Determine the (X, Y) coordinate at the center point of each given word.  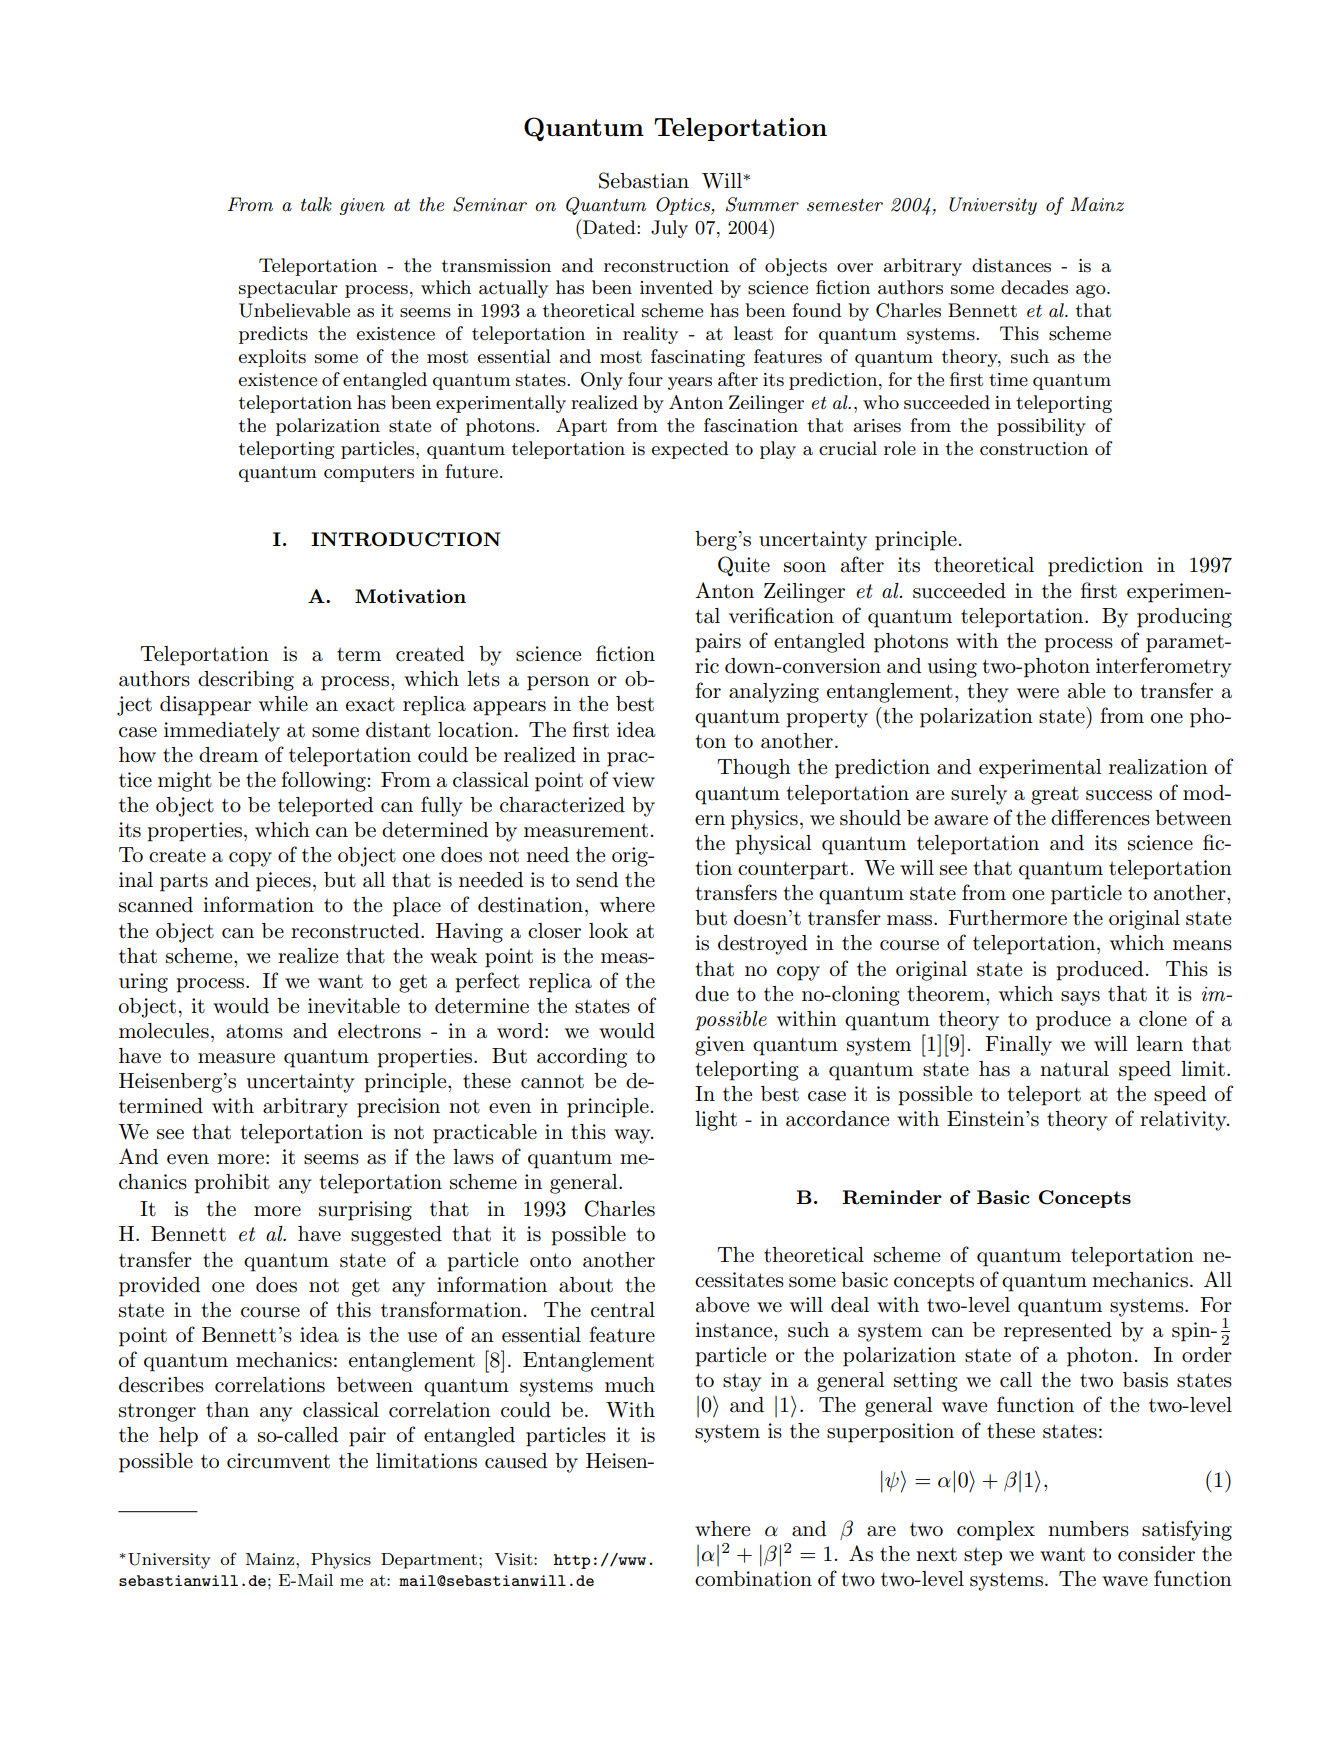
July (669, 229)
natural (1074, 1069)
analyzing (774, 693)
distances (1011, 265)
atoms (254, 1032)
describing (246, 681)
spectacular (288, 289)
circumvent (278, 1461)
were (1038, 693)
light (716, 1121)
